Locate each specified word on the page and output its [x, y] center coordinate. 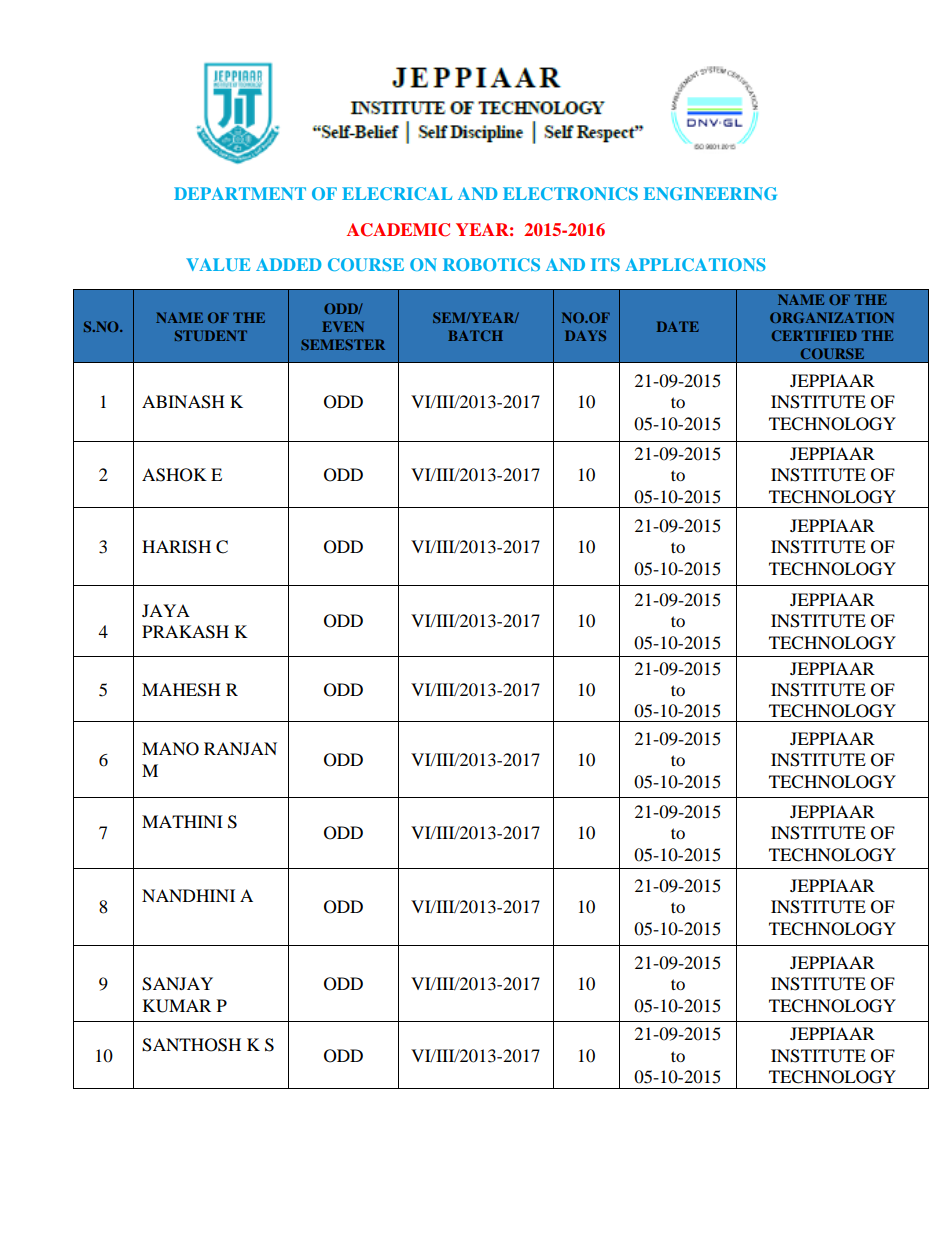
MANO [170, 749]
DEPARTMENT [240, 193]
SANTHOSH [191, 1045]
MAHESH [181, 690]
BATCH [475, 335]
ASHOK [174, 475]
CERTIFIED [814, 335]
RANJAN [240, 748]
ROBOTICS [491, 264]
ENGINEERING [710, 193]
